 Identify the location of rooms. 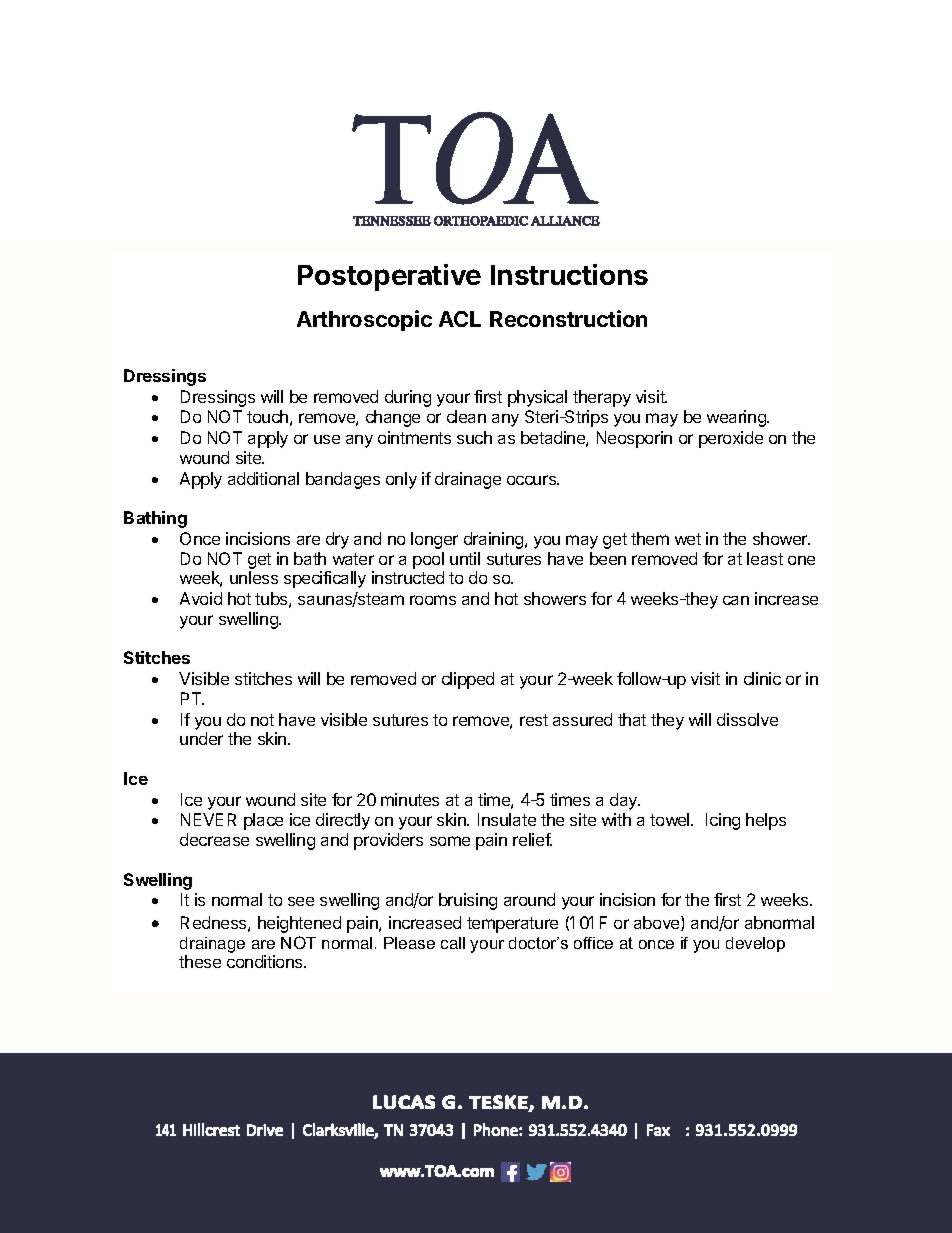
(433, 600).
